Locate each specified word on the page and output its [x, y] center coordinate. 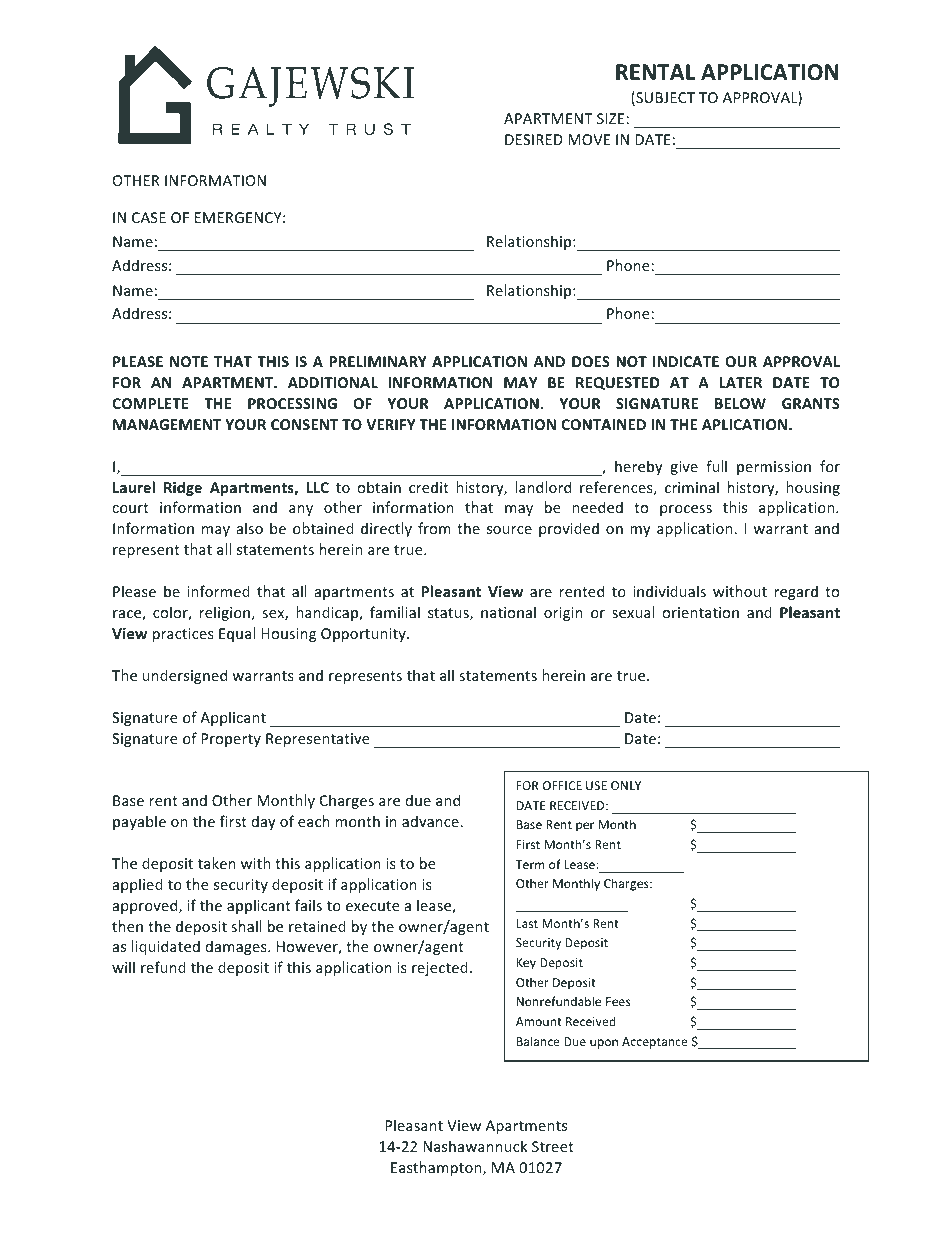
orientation [700, 612]
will [123, 967]
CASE [149, 217]
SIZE [612, 118]
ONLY [626, 785]
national [508, 612]
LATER [740, 382]
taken [217, 863]
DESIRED [534, 139]
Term [530, 864]
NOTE [189, 361]
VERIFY [390, 424]
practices [183, 635]
